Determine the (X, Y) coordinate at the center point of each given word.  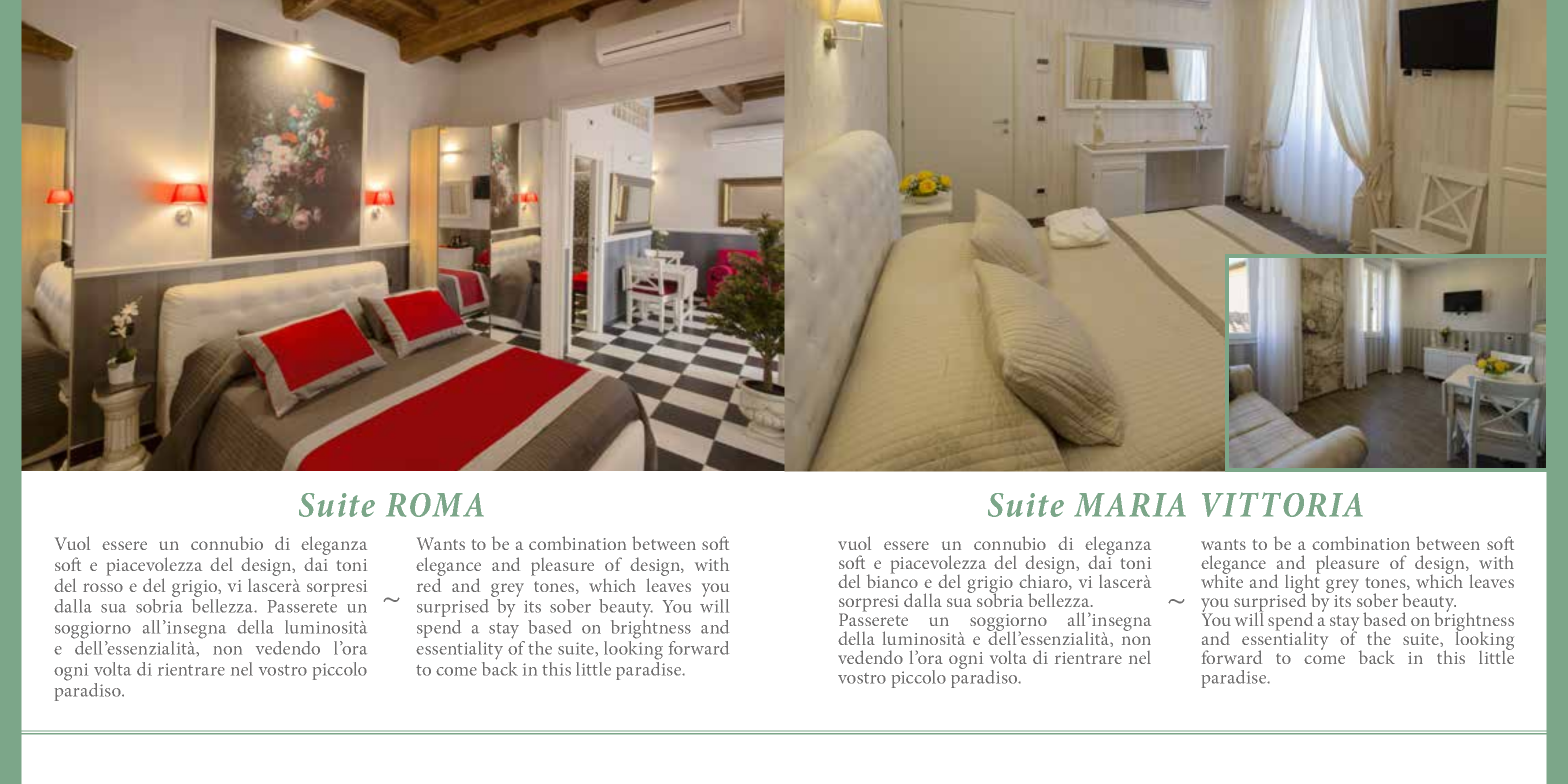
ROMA (435, 505)
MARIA (1130, 505)
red (429, 585)
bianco (892, 580)
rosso (103, 587)
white (1222, 580)
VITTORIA (1282, 504)
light (1302, 584)
